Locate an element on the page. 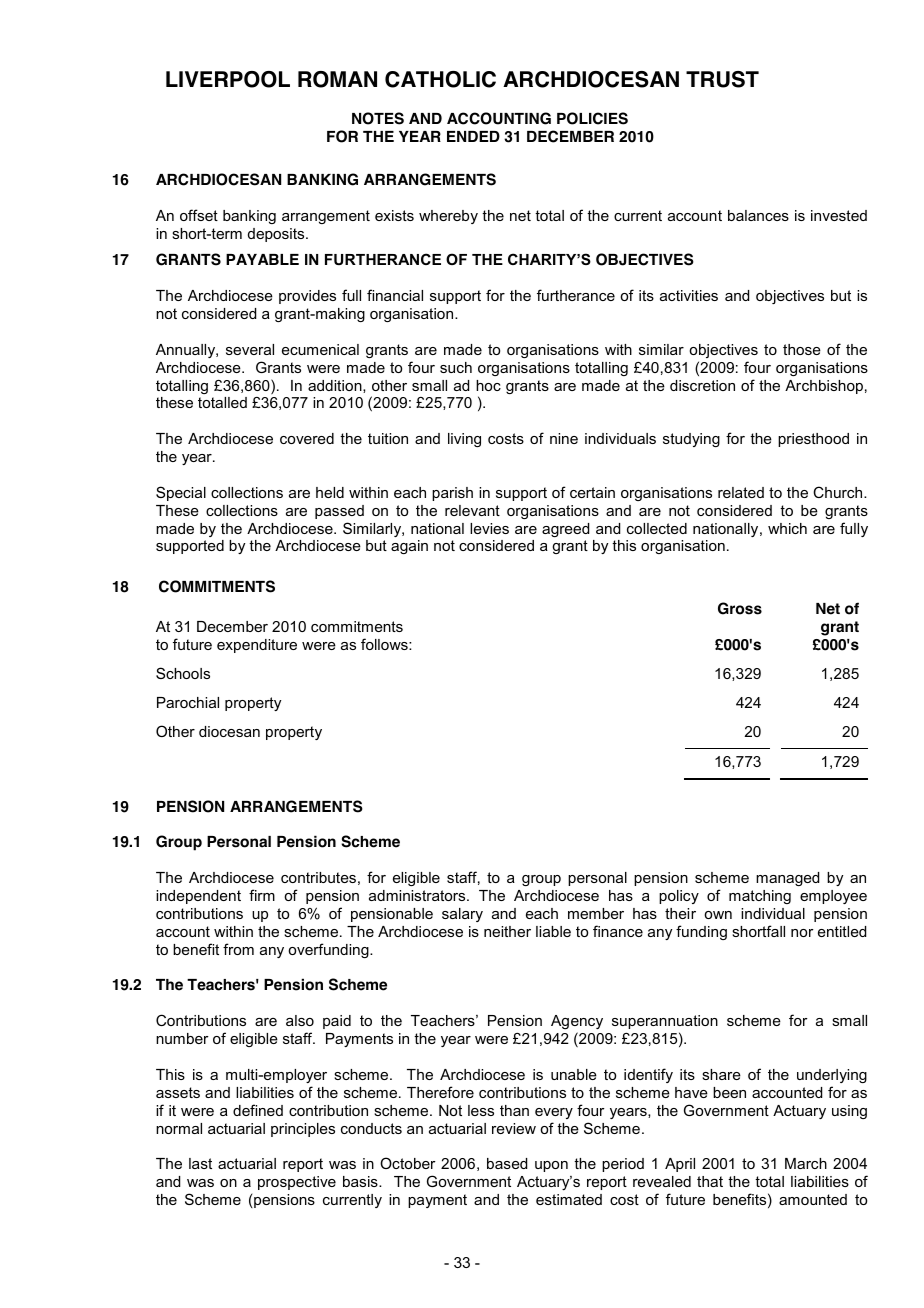 Image resolution: width=924 pixels, height=1308 pixels. TRUST is located at coordinates (722, 79).
